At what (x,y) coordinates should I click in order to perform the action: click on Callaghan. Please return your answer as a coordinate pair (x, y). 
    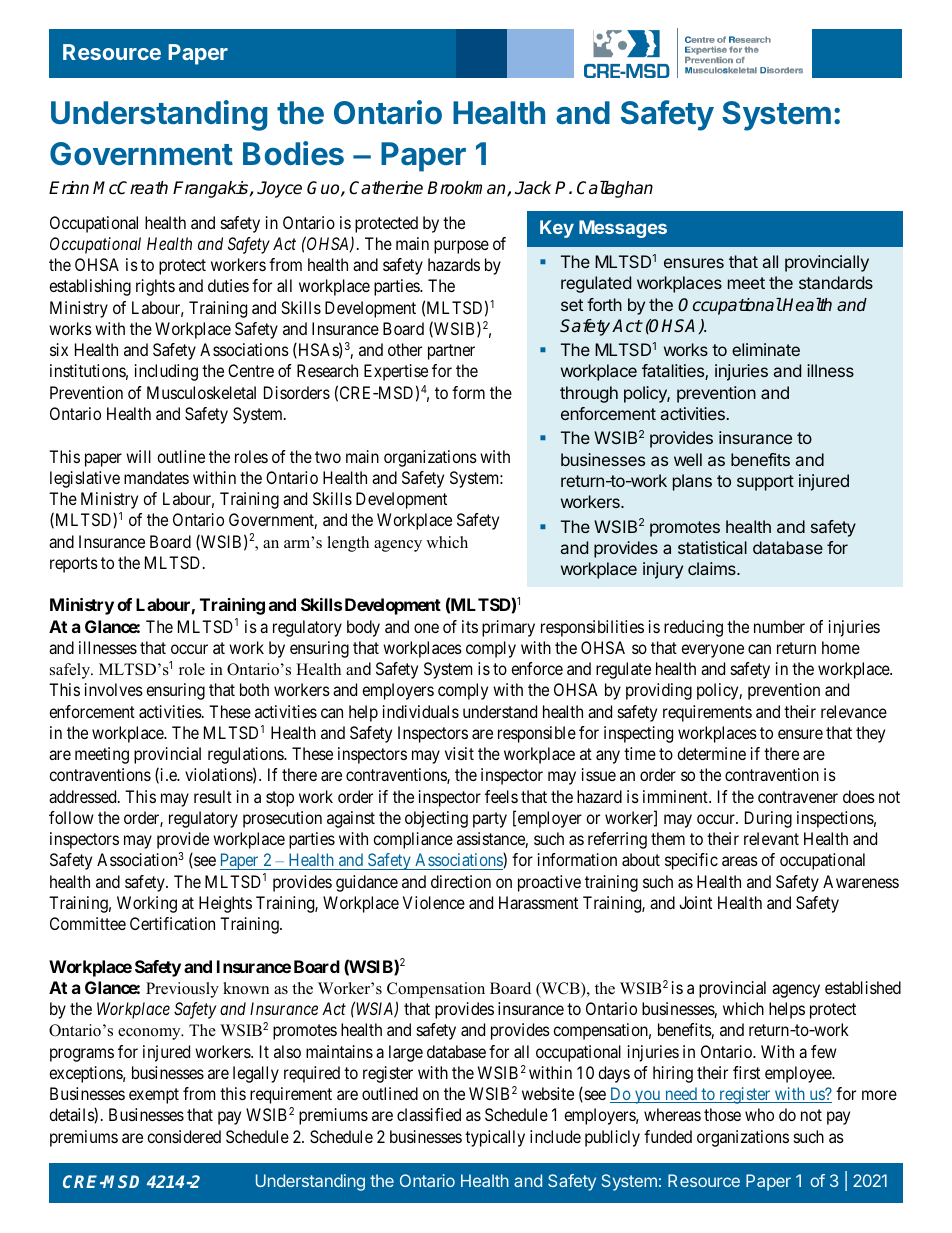
    Looking at the image, I should click on (615, 189).
